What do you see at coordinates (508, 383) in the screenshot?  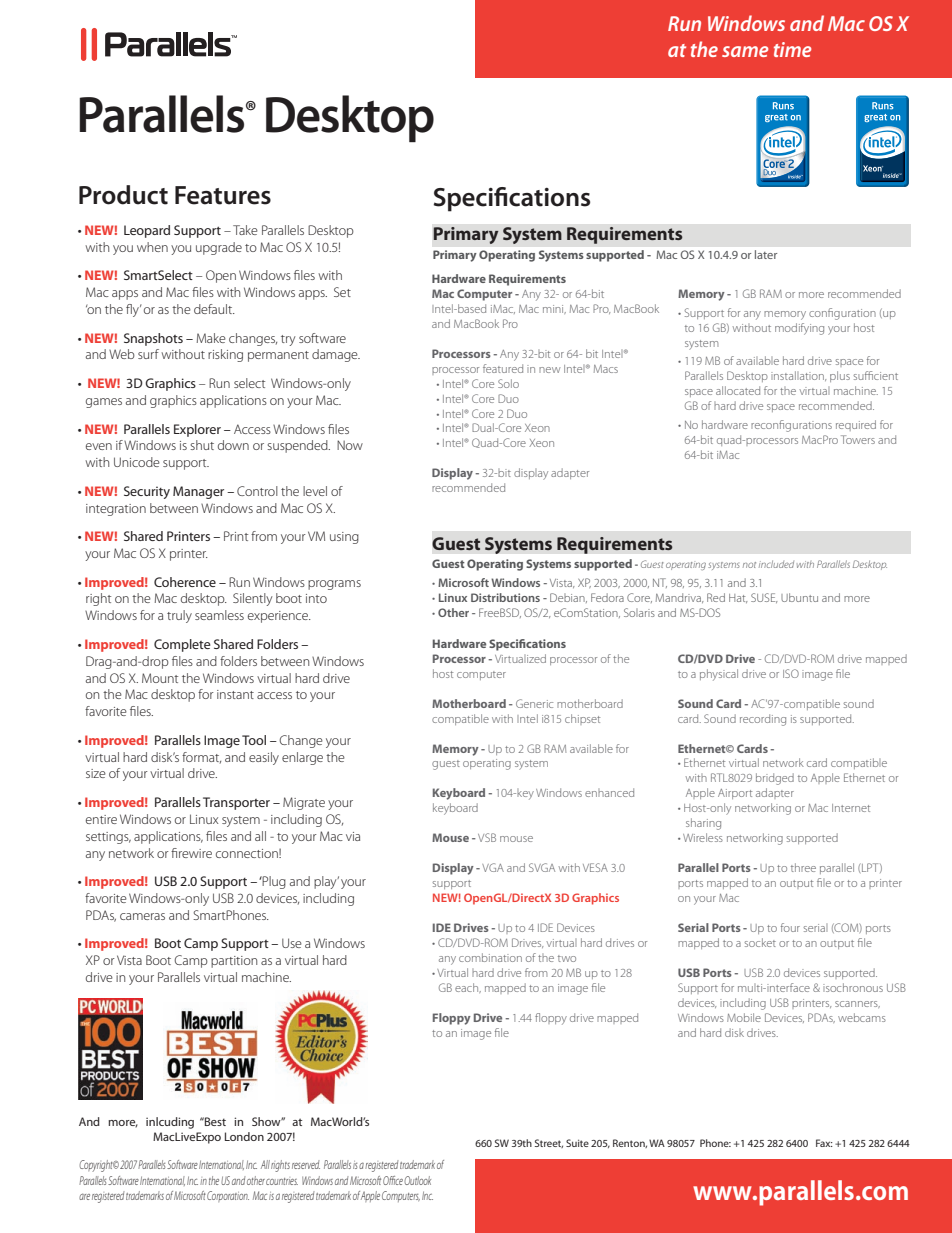 I see `Solo` at bounding box center [508, 383].
